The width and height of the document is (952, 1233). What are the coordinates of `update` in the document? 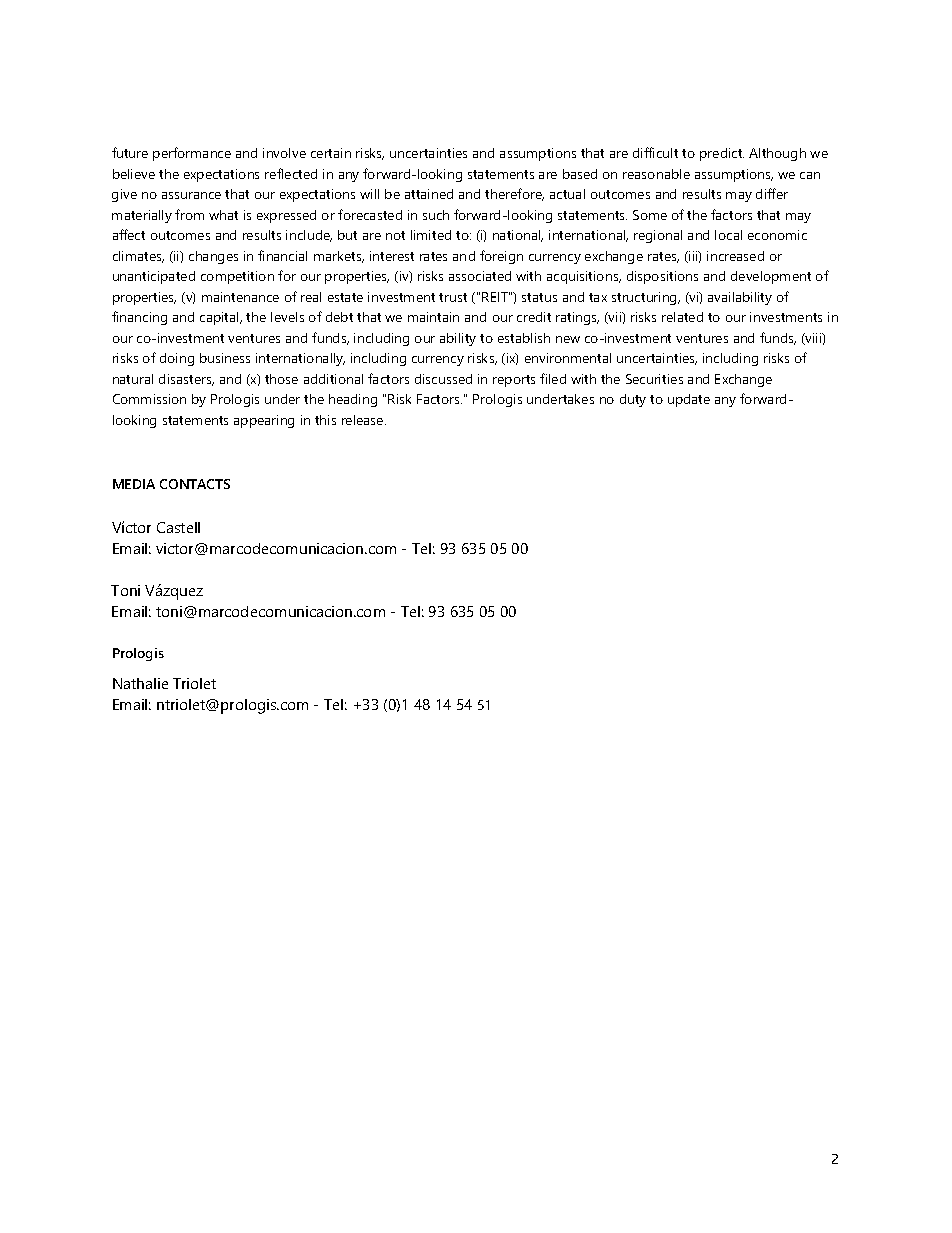 It's located at (689, 400).
